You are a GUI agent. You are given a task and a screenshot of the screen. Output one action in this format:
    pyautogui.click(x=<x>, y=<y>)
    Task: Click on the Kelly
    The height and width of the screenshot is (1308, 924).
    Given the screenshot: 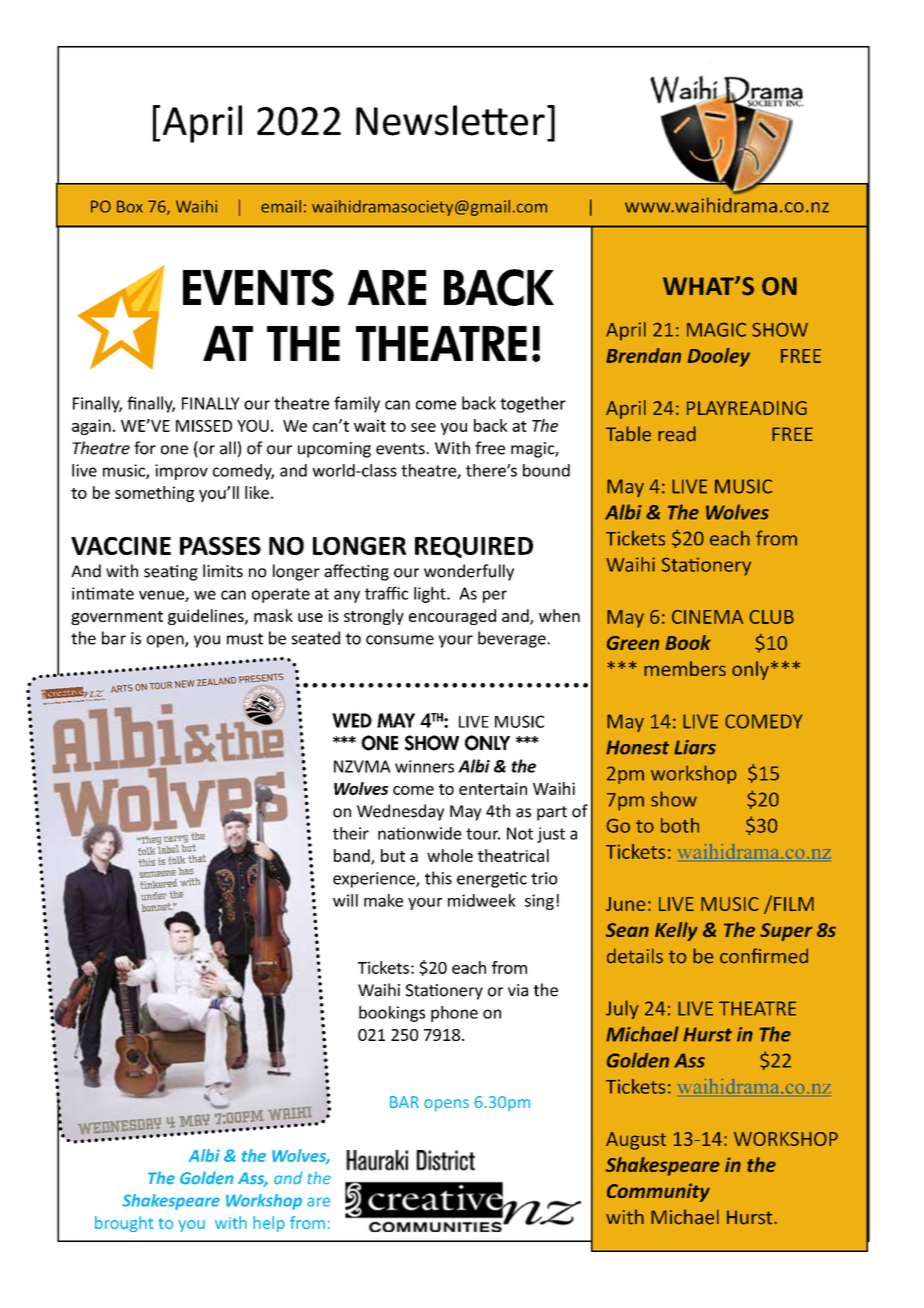 What is the action you would take?
    pyautogui.click(x=676, y=931)
